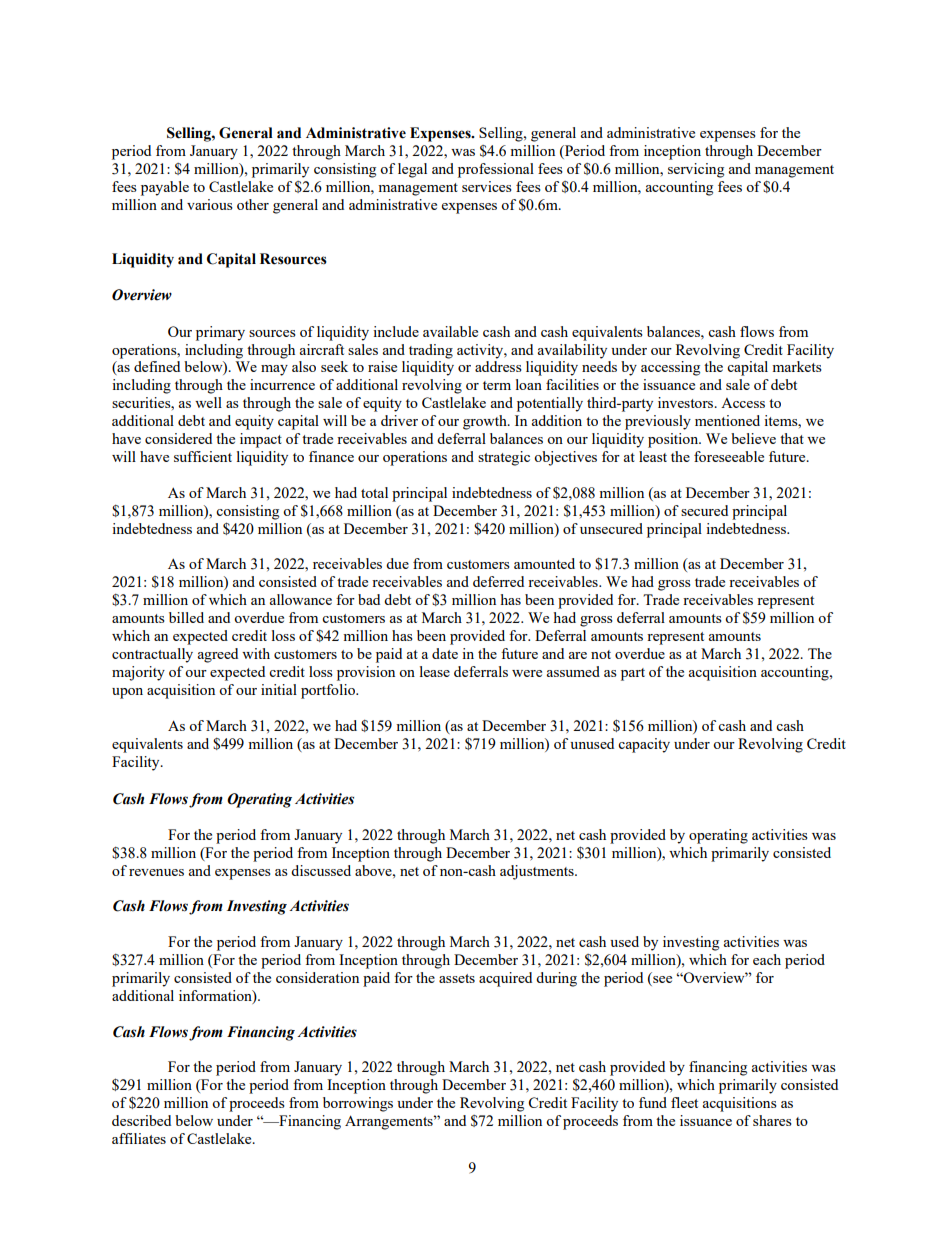 This page has width=952, height=1233. Describe the element at coordinates (218, 655) in the page. I see `agreed` at that location.
